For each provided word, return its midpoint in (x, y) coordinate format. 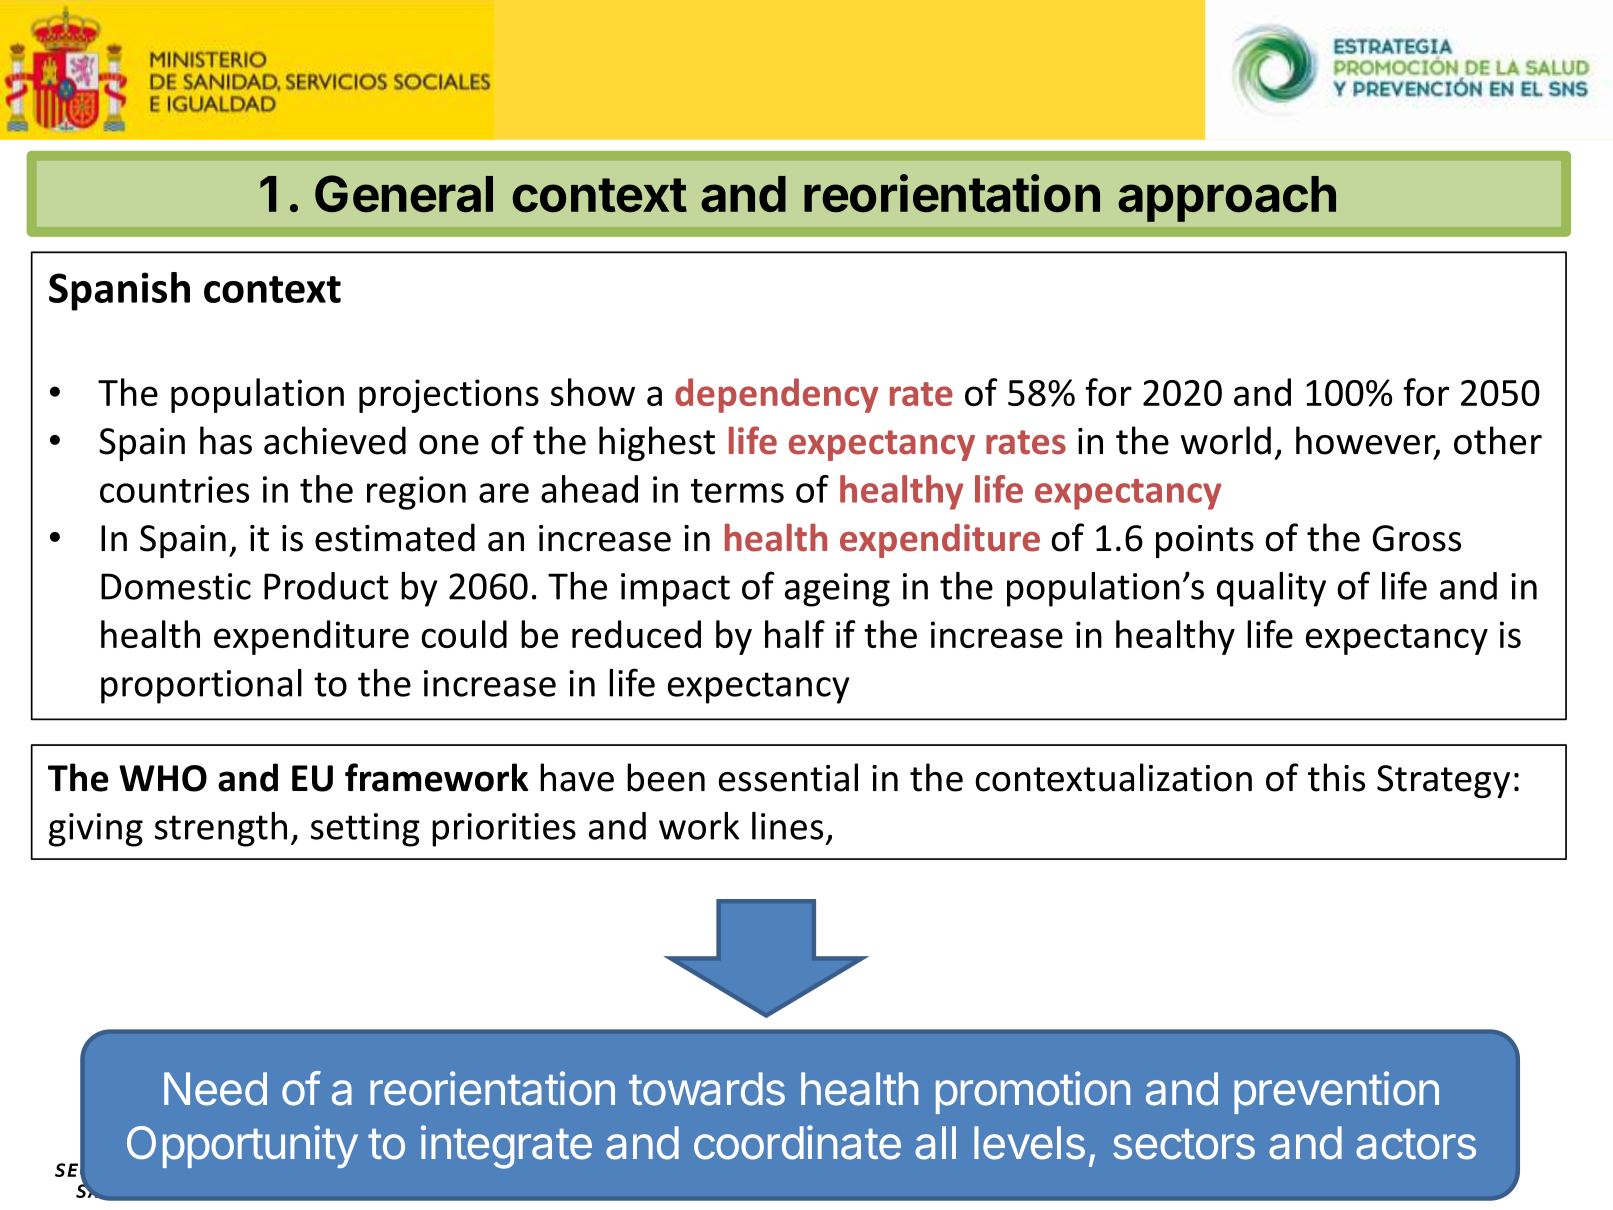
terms (737, 491)
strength (221, 829)
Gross (1417, 538)
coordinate (797, 1142)
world (1226, 440)
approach (1227, 199)
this (1336, 777)
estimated (395, 537)
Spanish (119, 291)
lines (787, 826)
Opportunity (242, 1146)
